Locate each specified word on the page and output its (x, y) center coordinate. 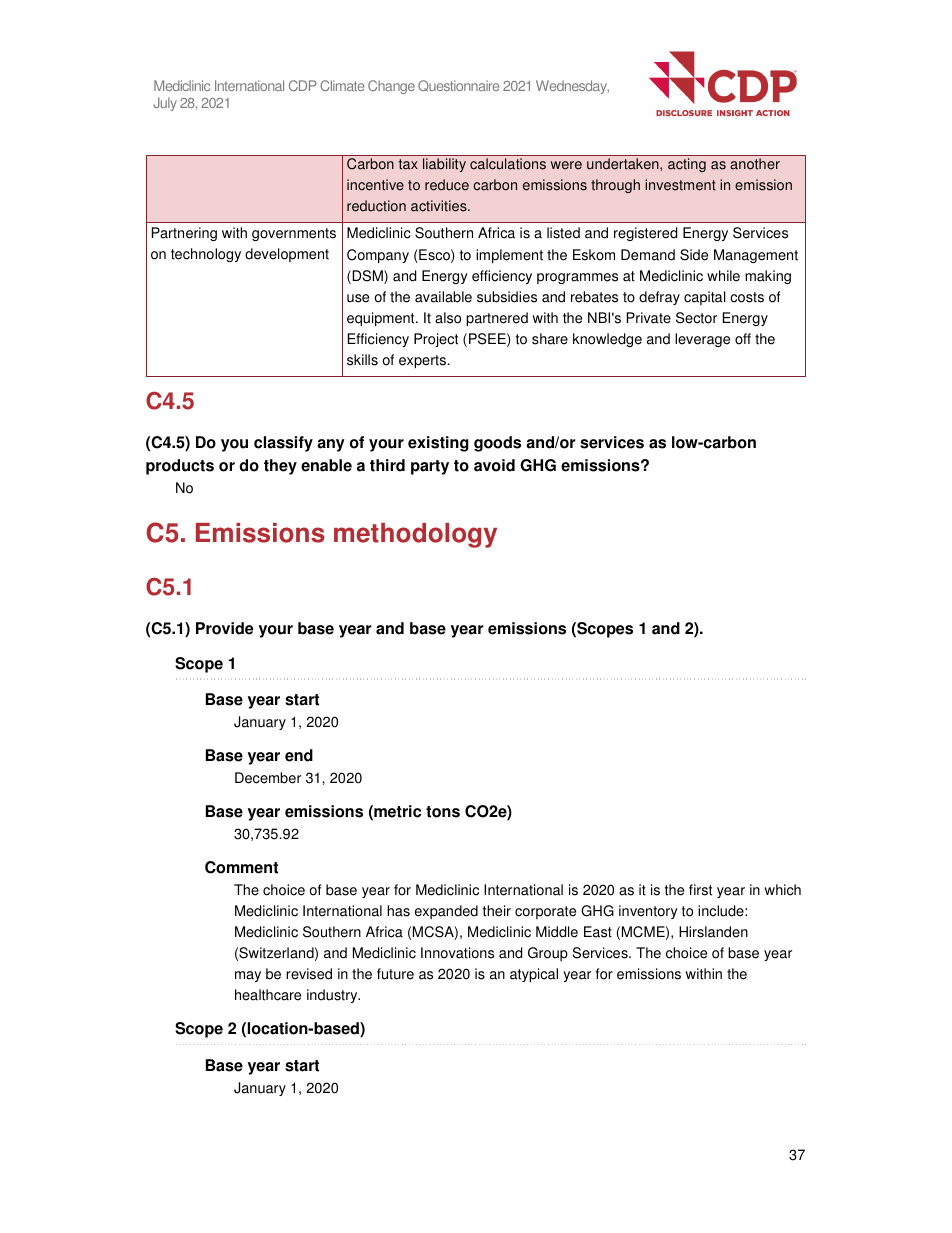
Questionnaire (459, 86)
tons (443, 812)
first (700, 890)
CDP (303, 85)
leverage (702, 340)
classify (283, 444)
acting (687, 165)
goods (497, 444)
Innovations (457, 953)
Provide (224, 628)
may (248, 976)
